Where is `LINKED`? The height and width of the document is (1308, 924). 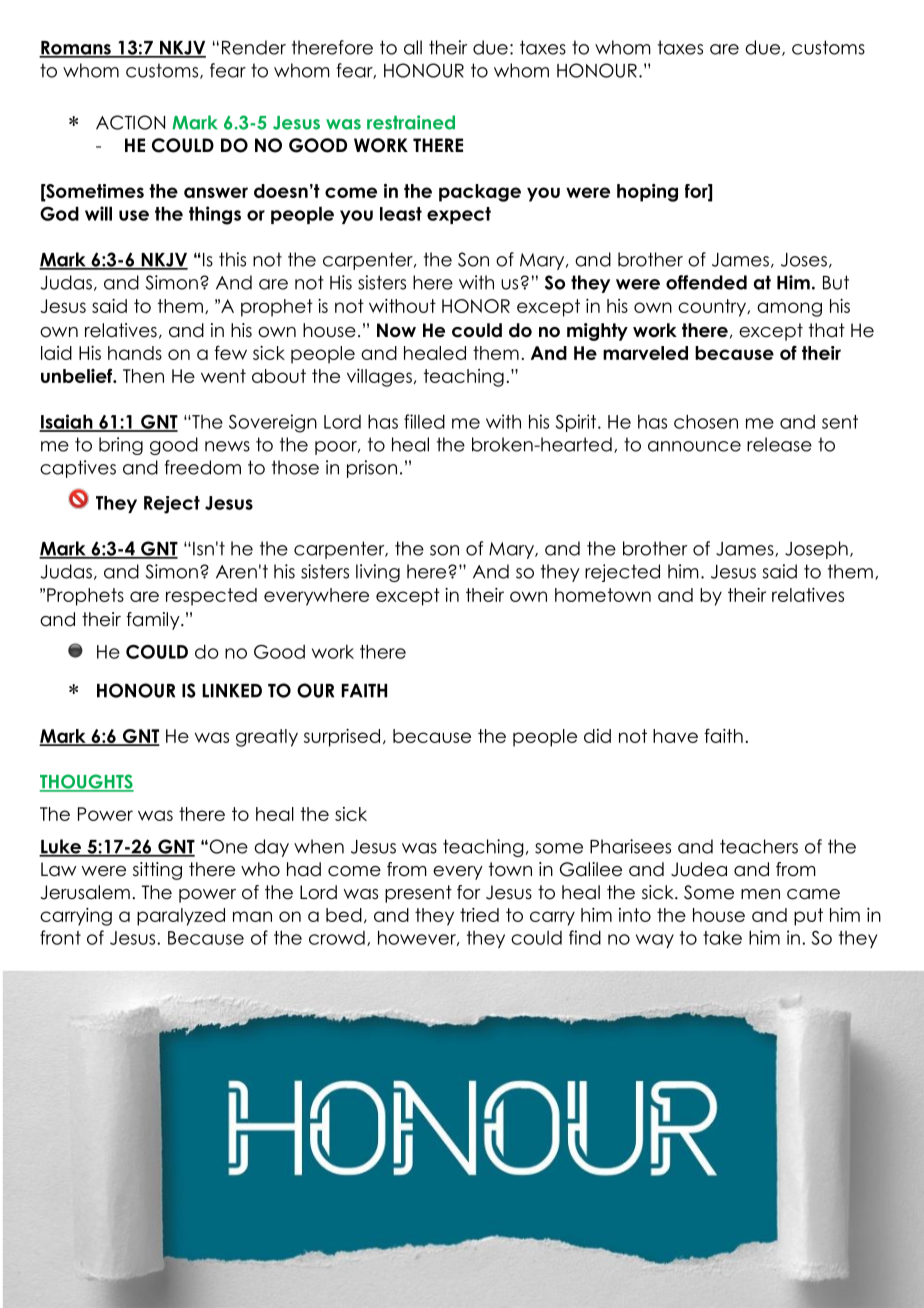 LINKED is located at coordinates (232, 691).
